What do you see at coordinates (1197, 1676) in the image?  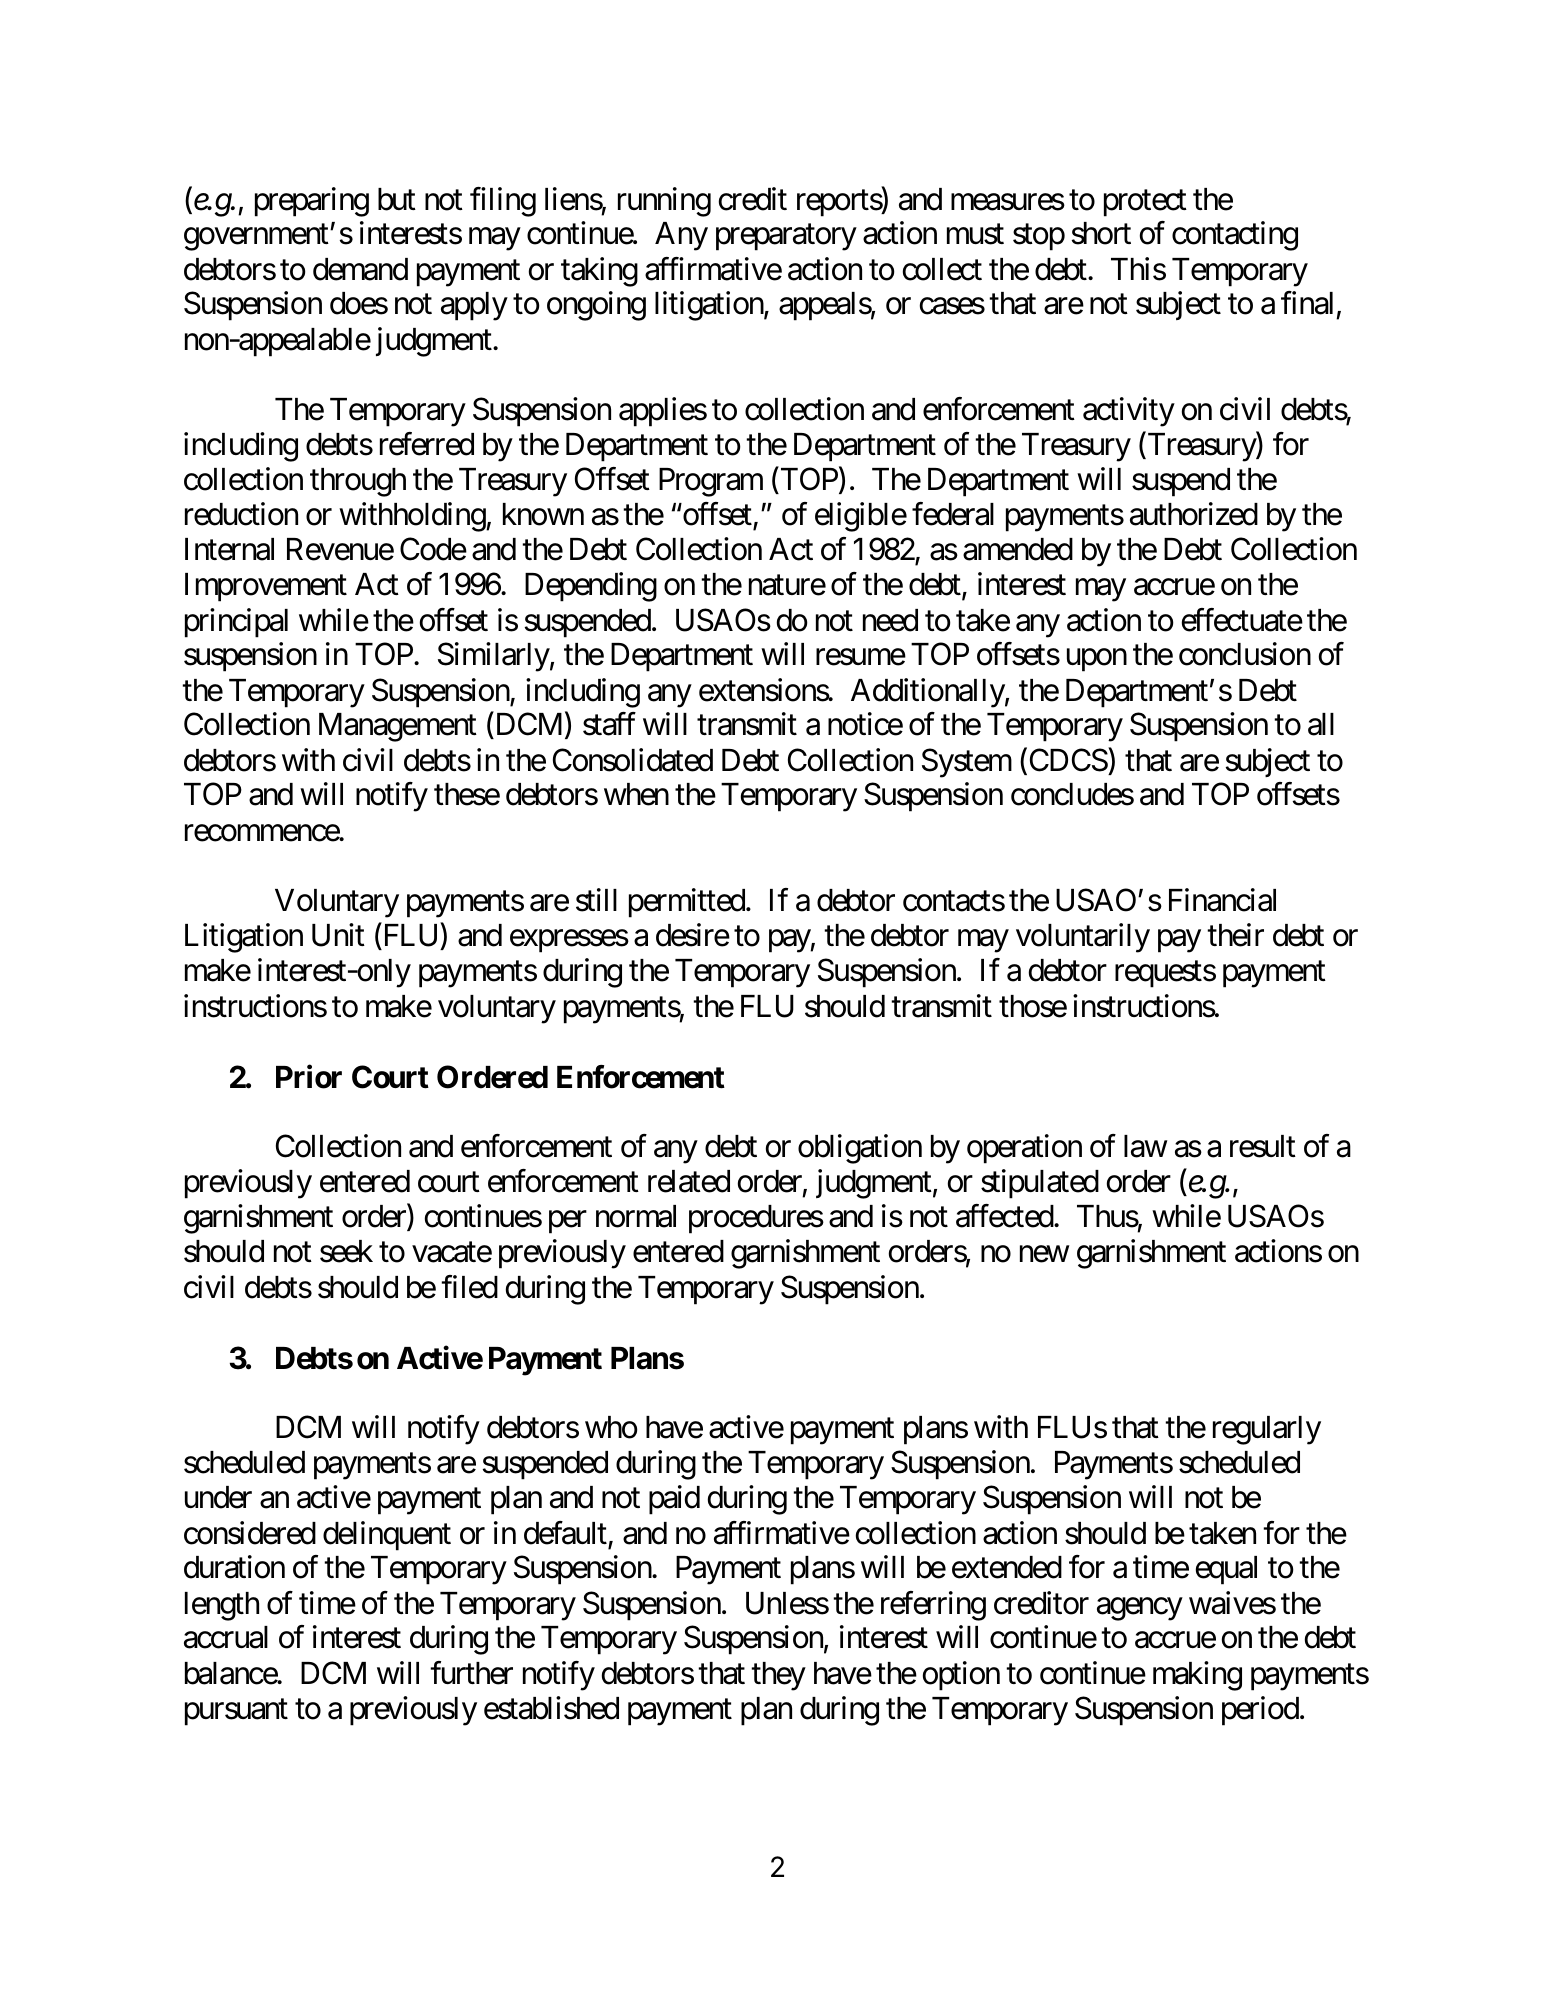 I see `making` at bounding box center [1197, 1676].
